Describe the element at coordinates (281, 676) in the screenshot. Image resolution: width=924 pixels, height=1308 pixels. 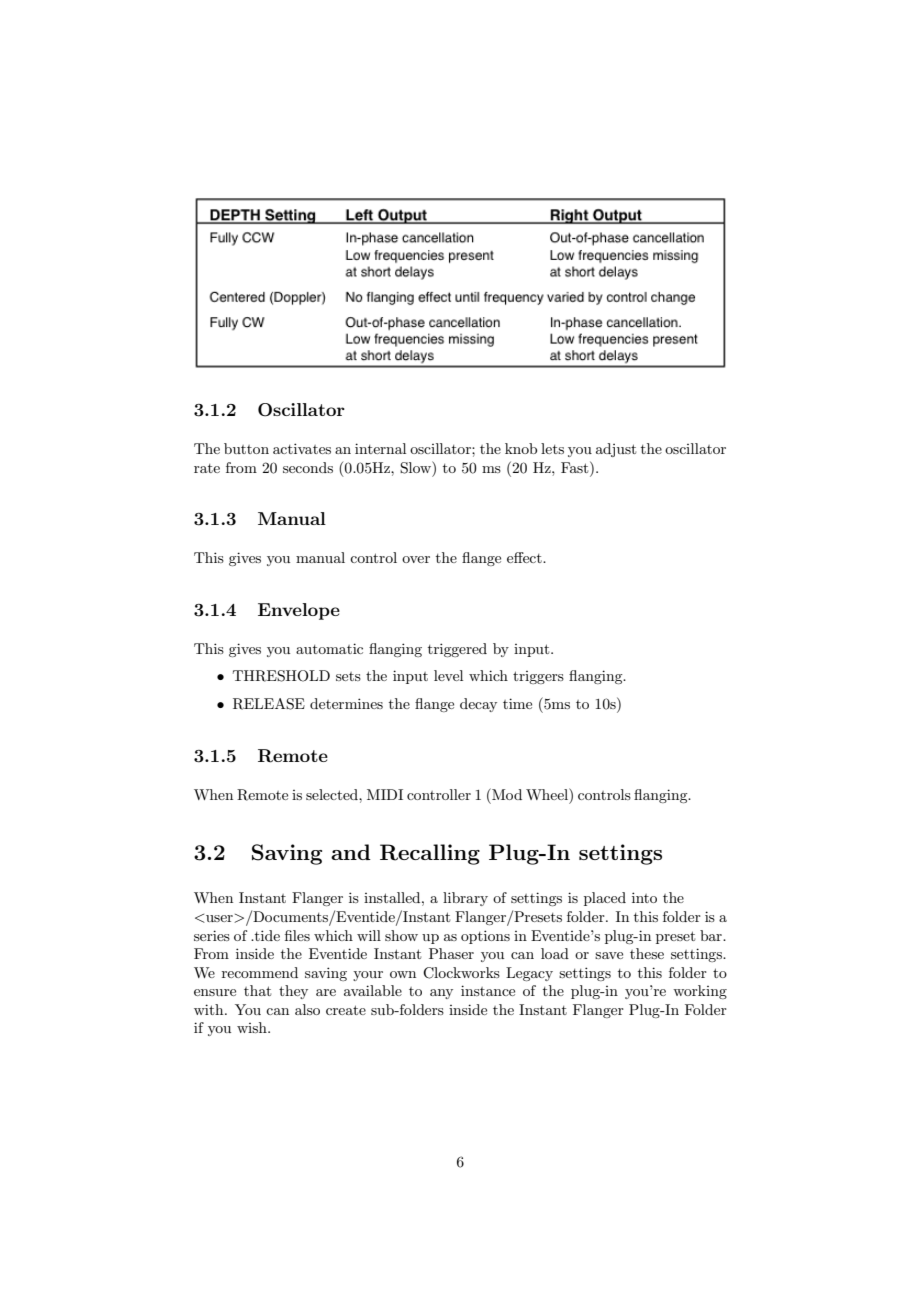
I see `THRESHOLD` at that location.
